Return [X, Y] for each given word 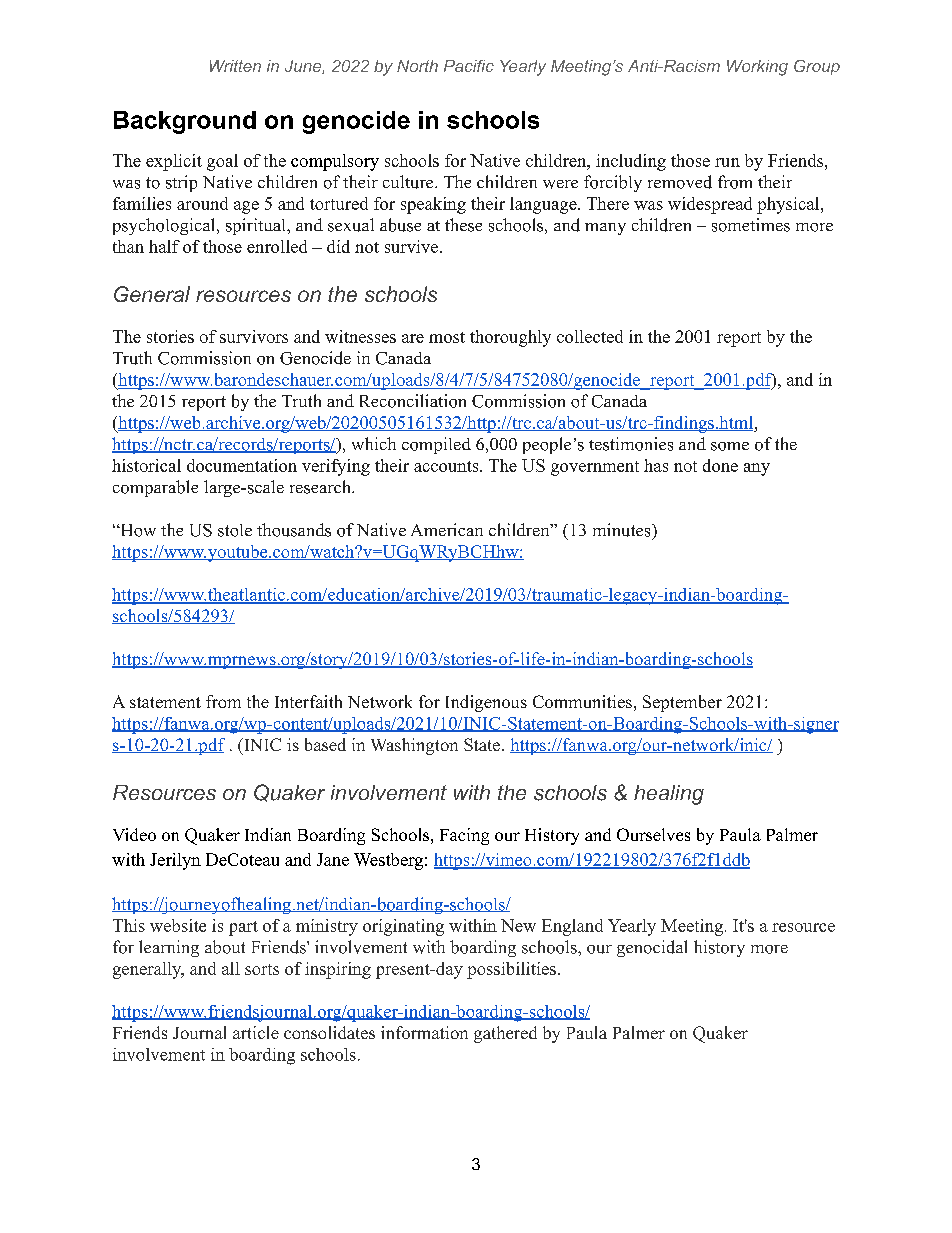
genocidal [652, 948]
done [720, 465]
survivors [254, 336]
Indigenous [486, 703]
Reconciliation [413, 401]
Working [757, 68]
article [256, 1032]
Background [185, 122]
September [682, 703]
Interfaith [308, 701]
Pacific [469, 66]
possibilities [511, 970]
